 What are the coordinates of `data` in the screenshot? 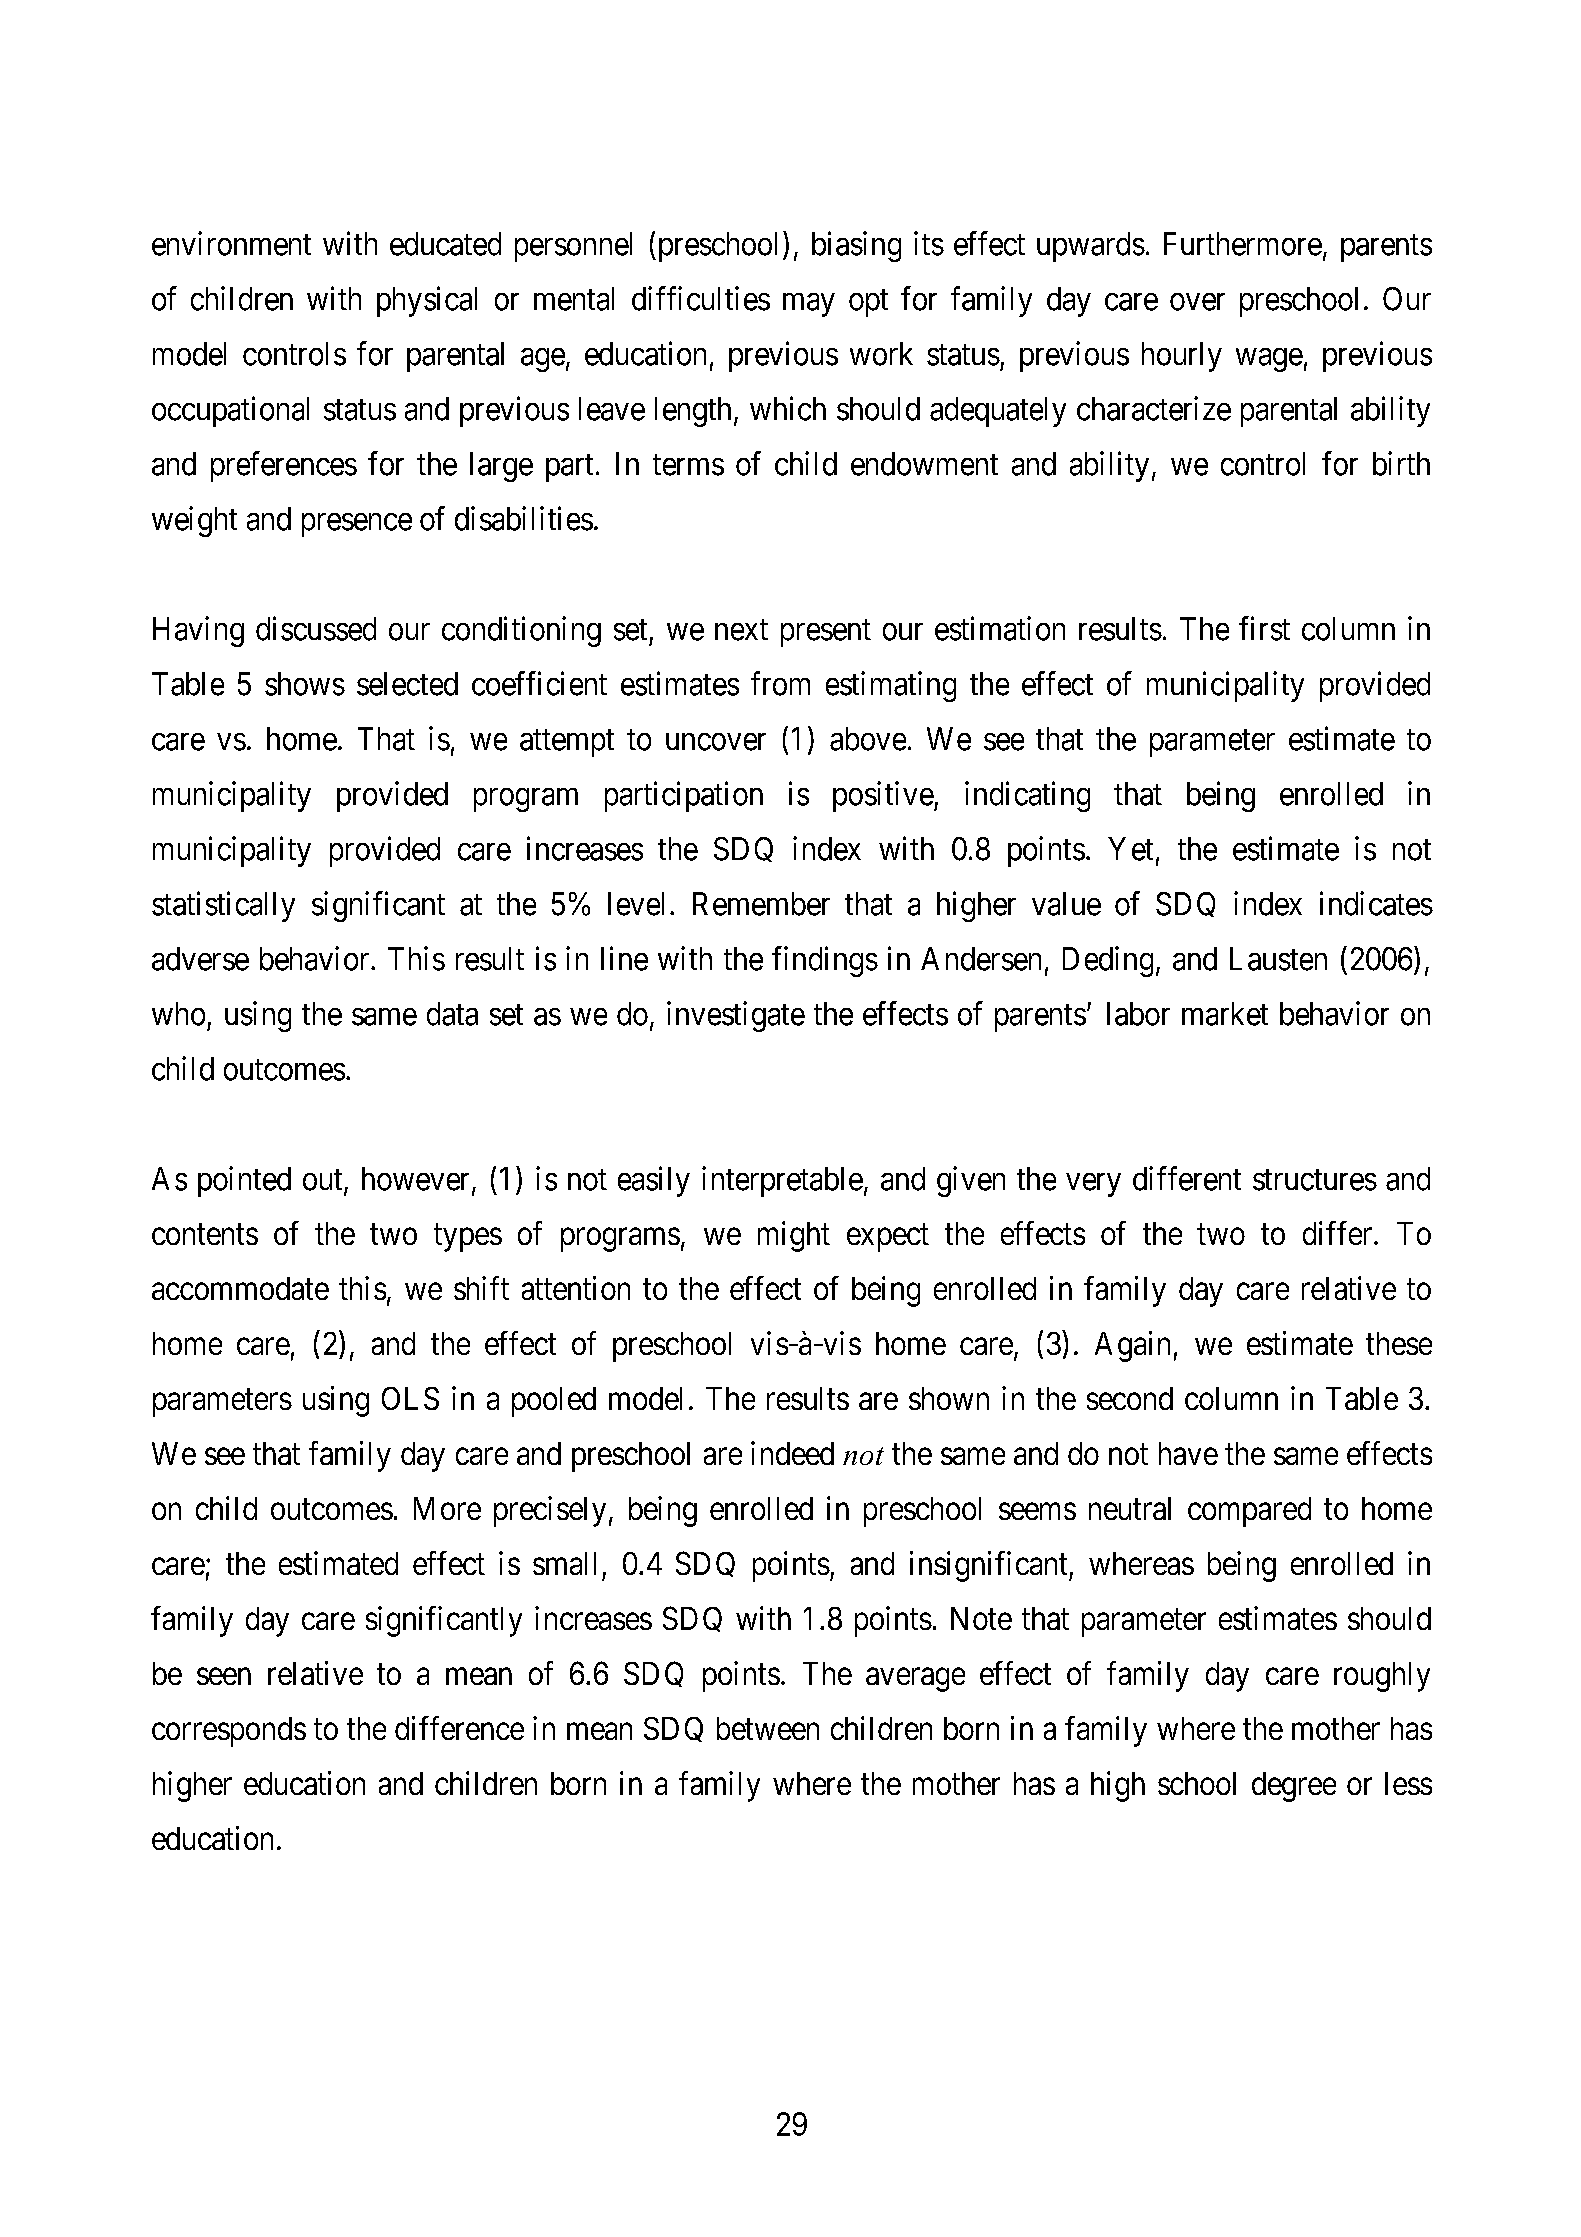 It's located at (452, 1014).
